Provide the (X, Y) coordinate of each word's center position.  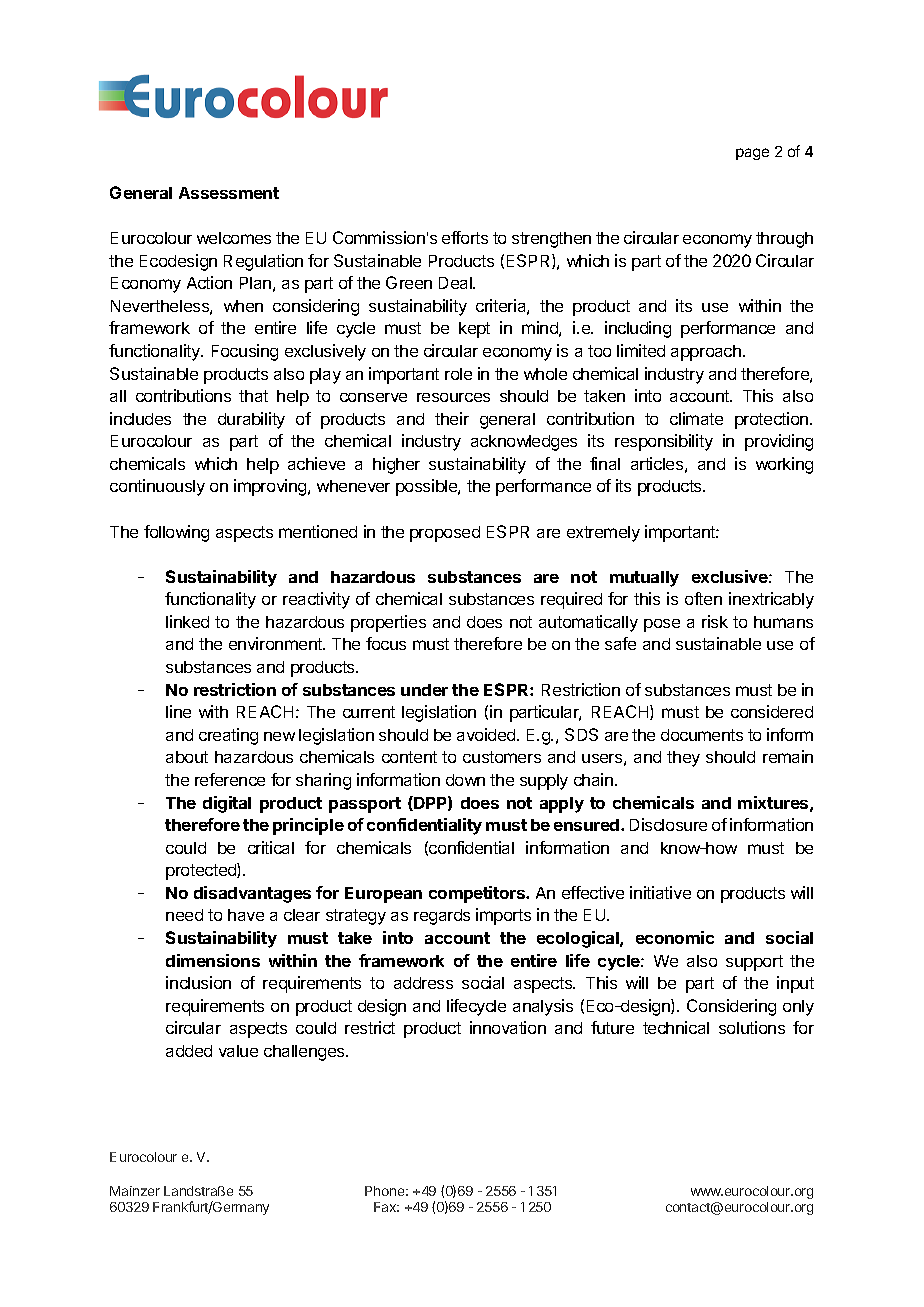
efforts (465, 237)
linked (187, 621)
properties (388, 623)
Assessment (229, 193)
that (253, 396)
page (752, 154)
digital (227, 804)
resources (453, 397)
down (465, 780)
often (703, 598)
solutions (752, 1027)
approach (706, 353)
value (238, 1051)
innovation (508, 1027)
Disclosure (668, 824)
